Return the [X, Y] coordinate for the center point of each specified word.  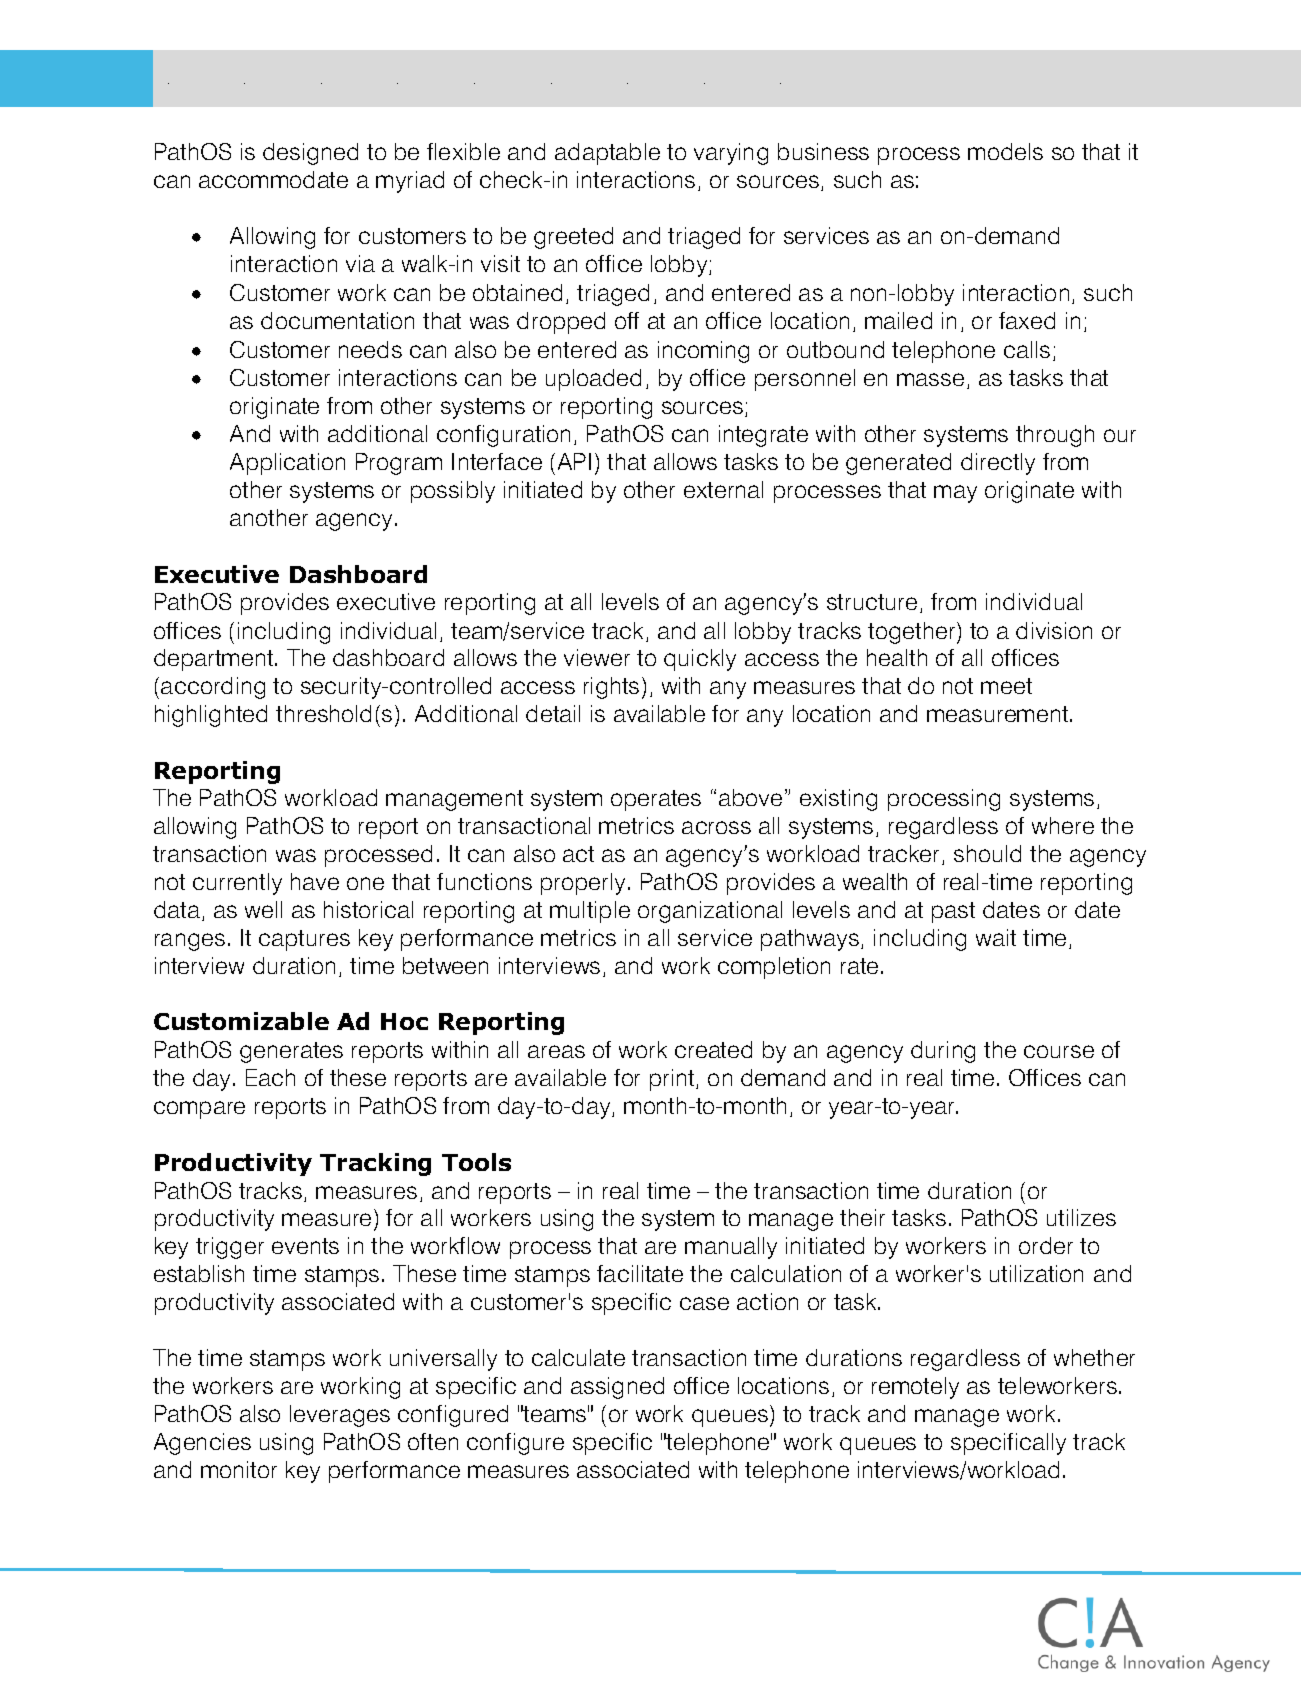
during [943, 1052]
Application [287, 464]
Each [270, 1077]
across [716, 827]
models [1005, 151]
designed [310, 154]
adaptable [607, 154]
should [987, 853]
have [315, 881]
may [955, 494]
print [673, 1080]
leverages [340, 1416]
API [574, 461]
